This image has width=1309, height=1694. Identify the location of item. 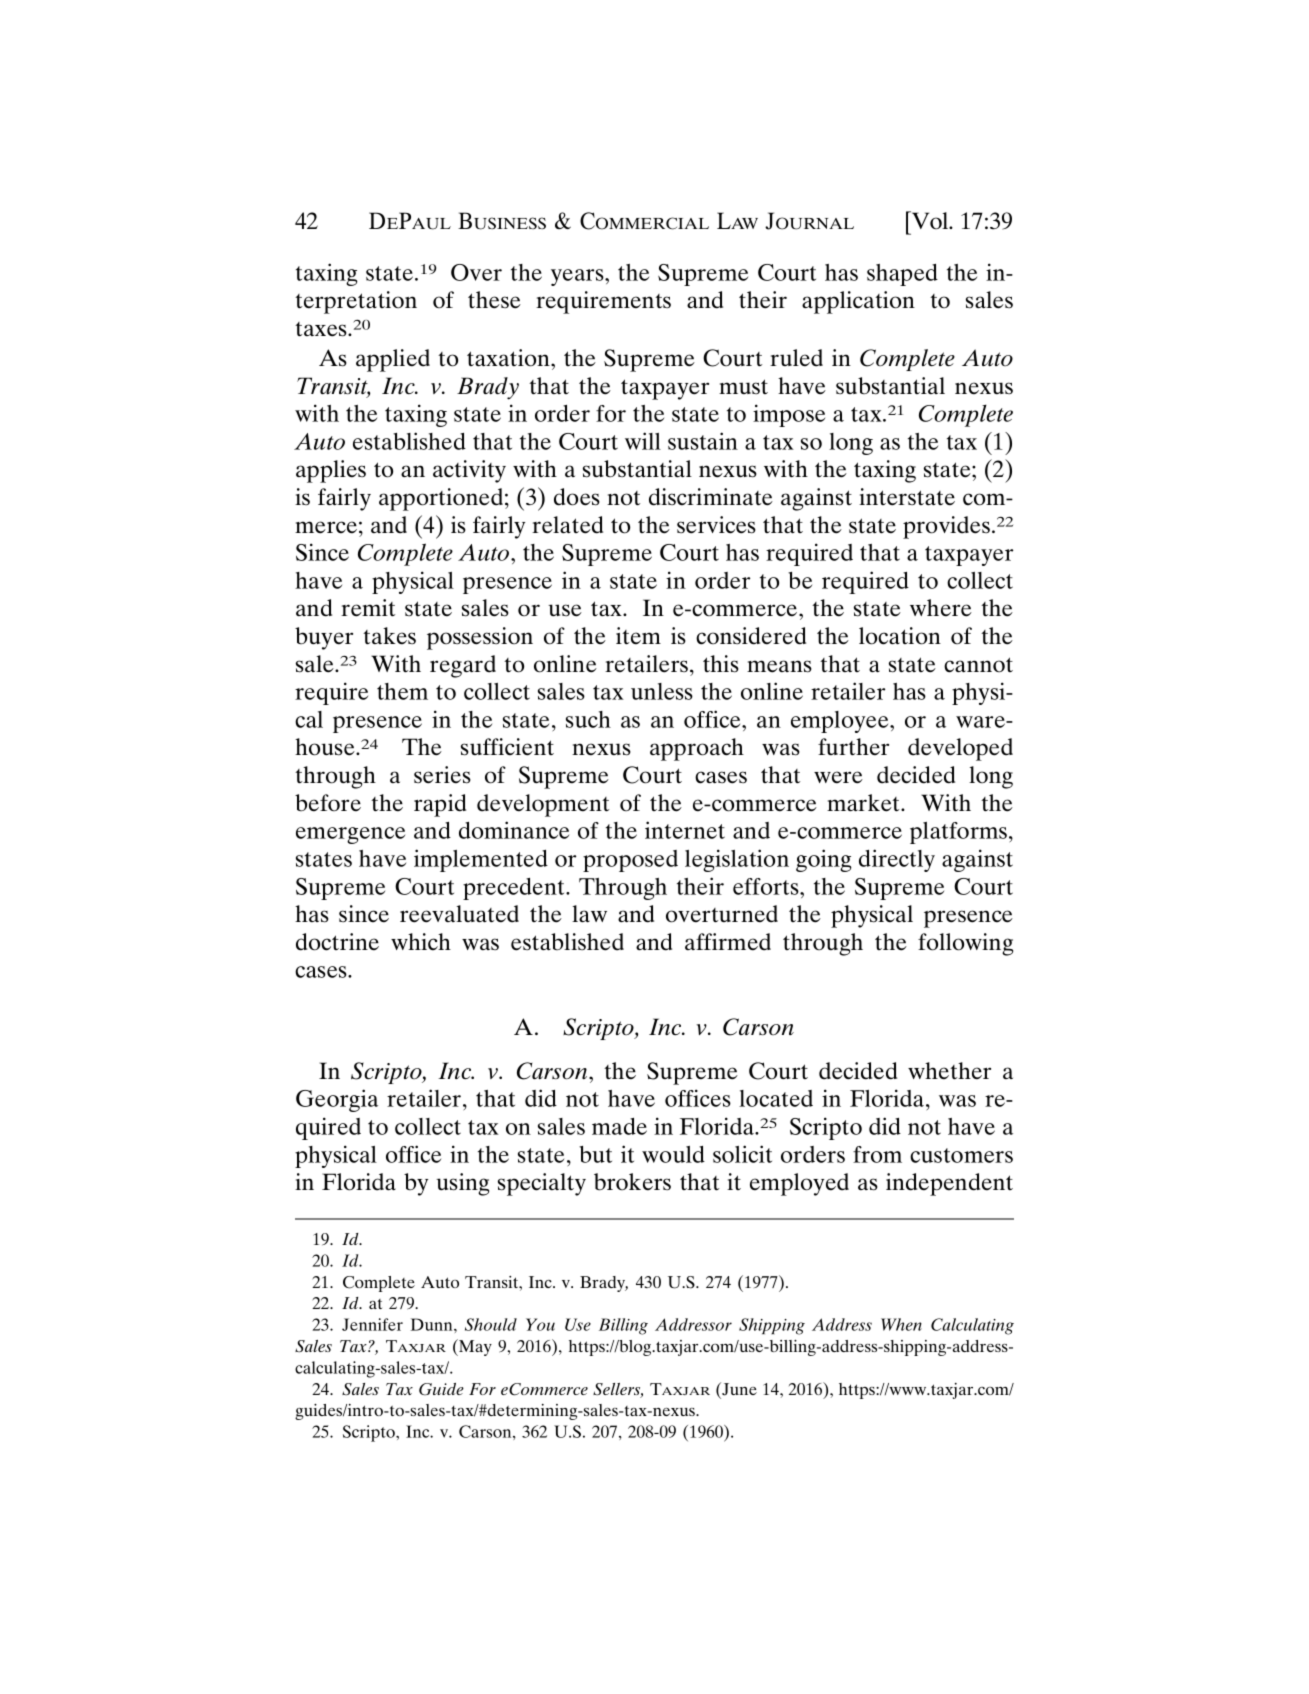
(638, 636).
